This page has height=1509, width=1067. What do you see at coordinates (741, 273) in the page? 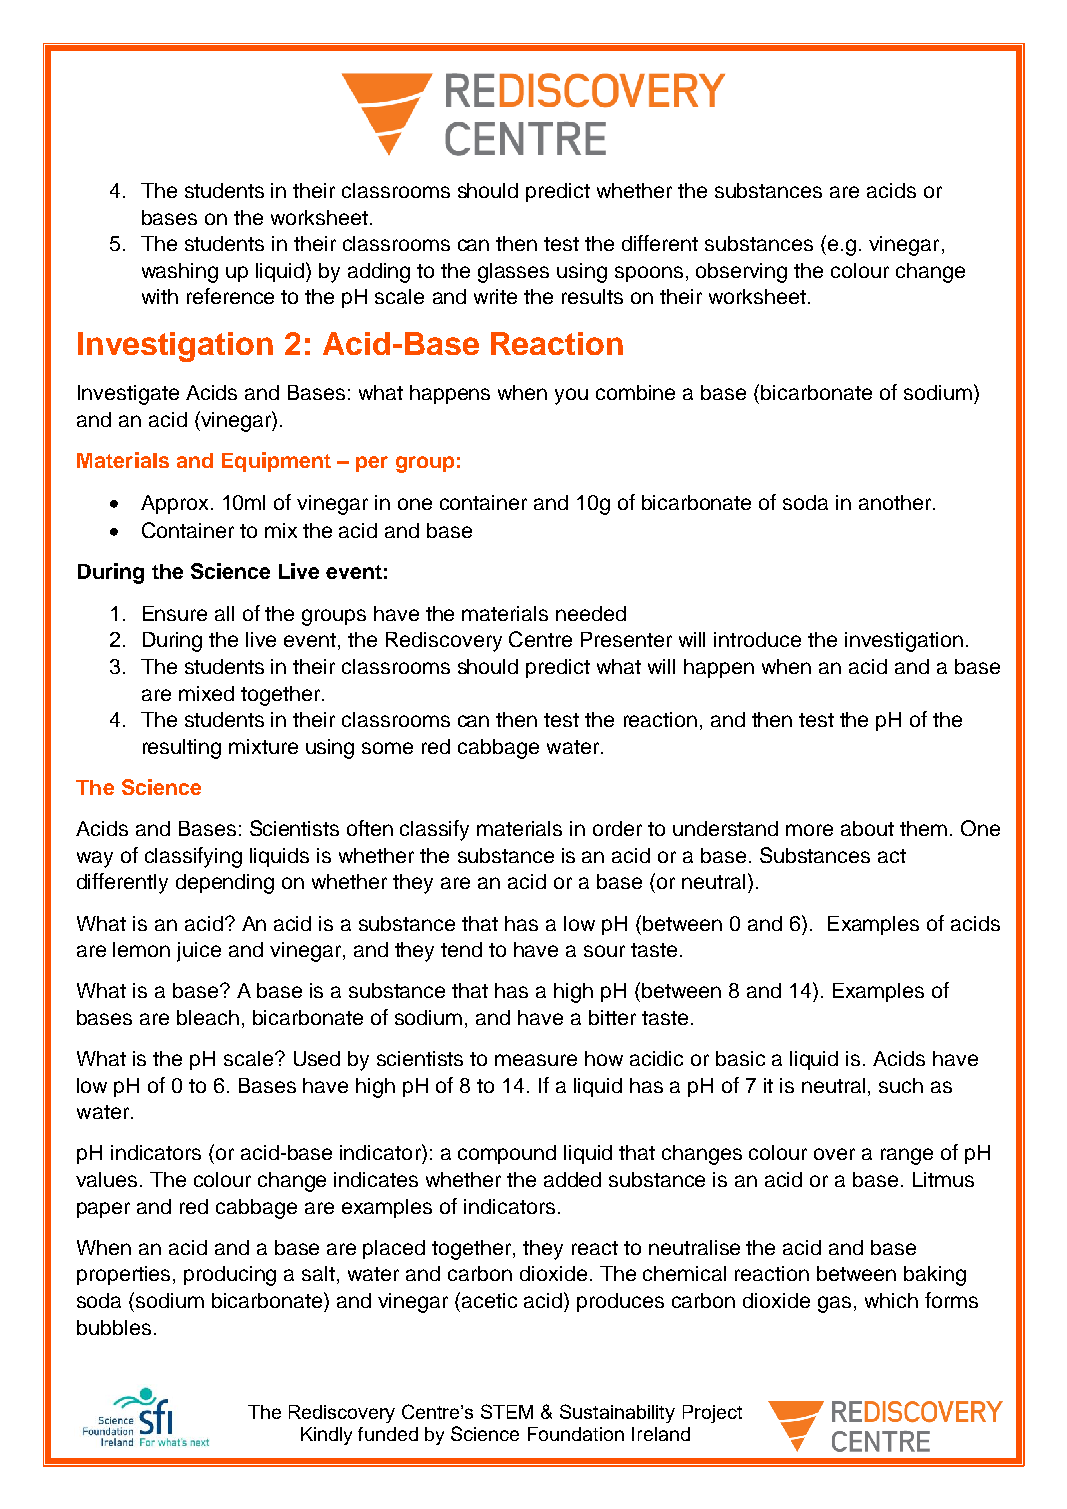
I see `observing` at bounding box center [741, 273].
